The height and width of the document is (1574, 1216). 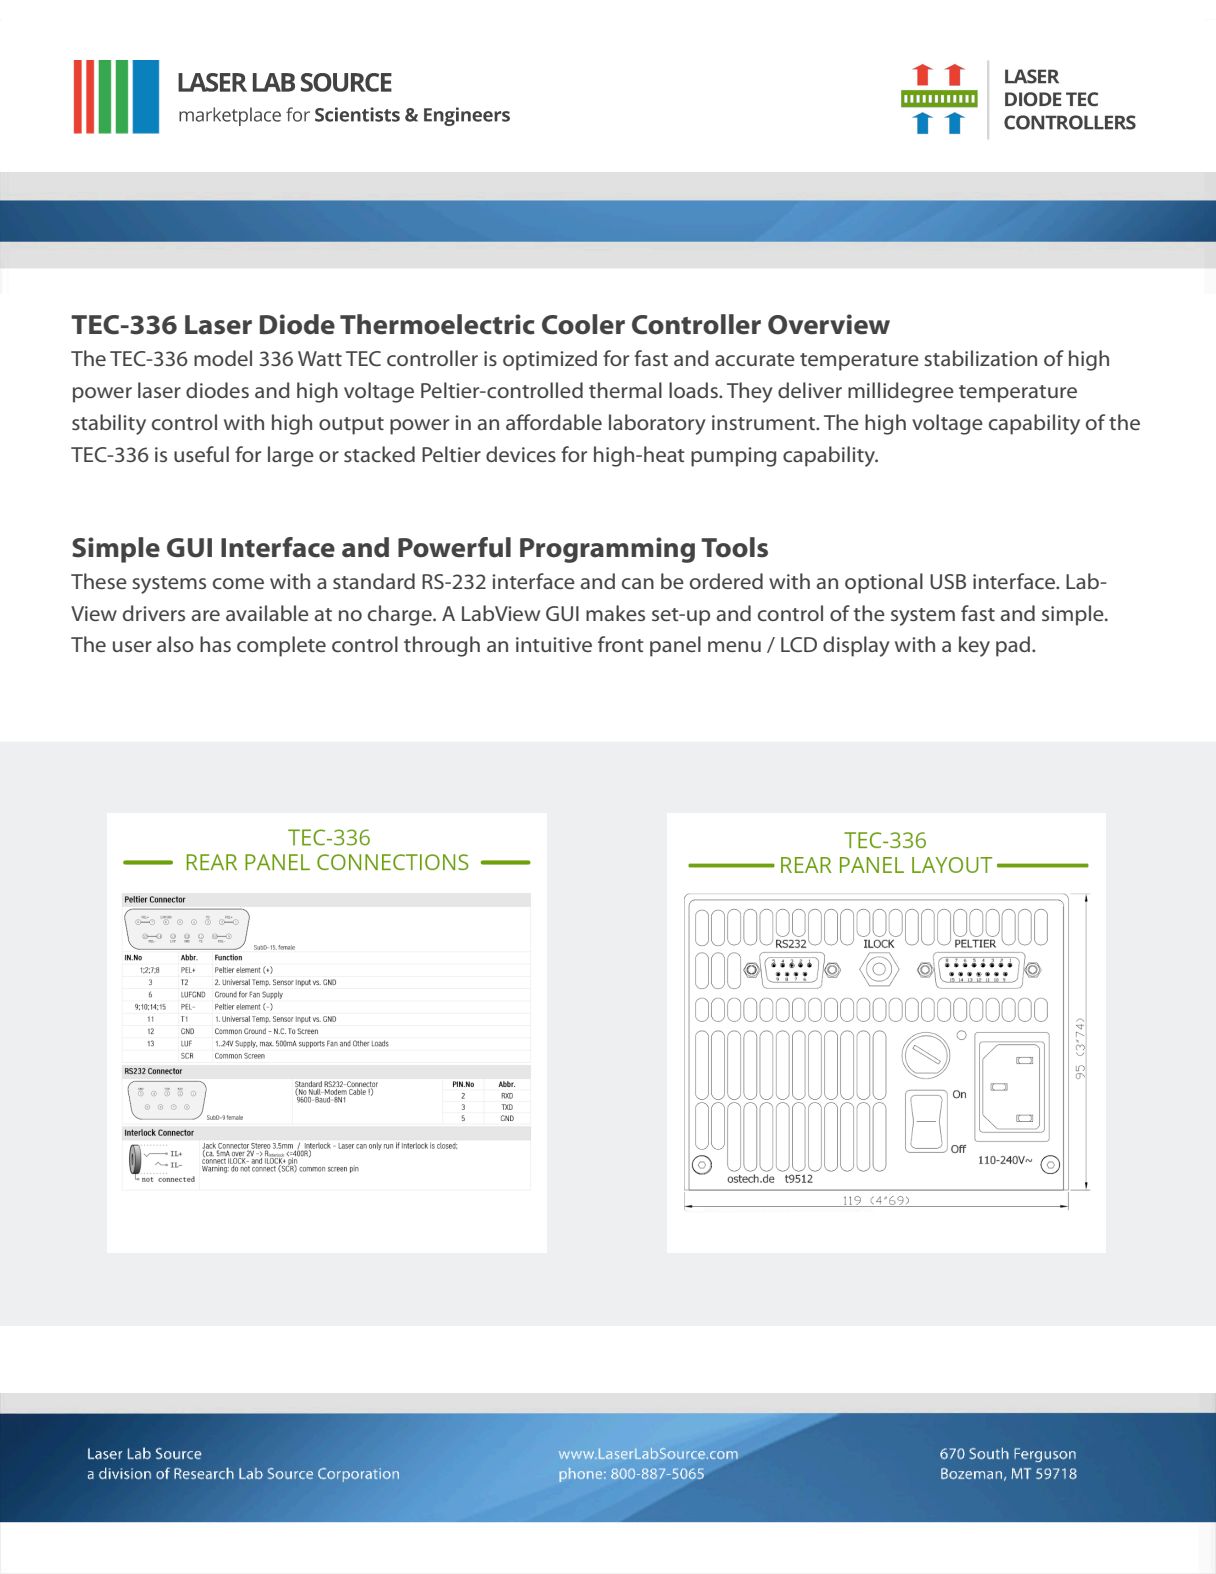 What do you see at coordinates (980, 358) in the document?
I see `stabilization` at bounding box center [980, 358].
